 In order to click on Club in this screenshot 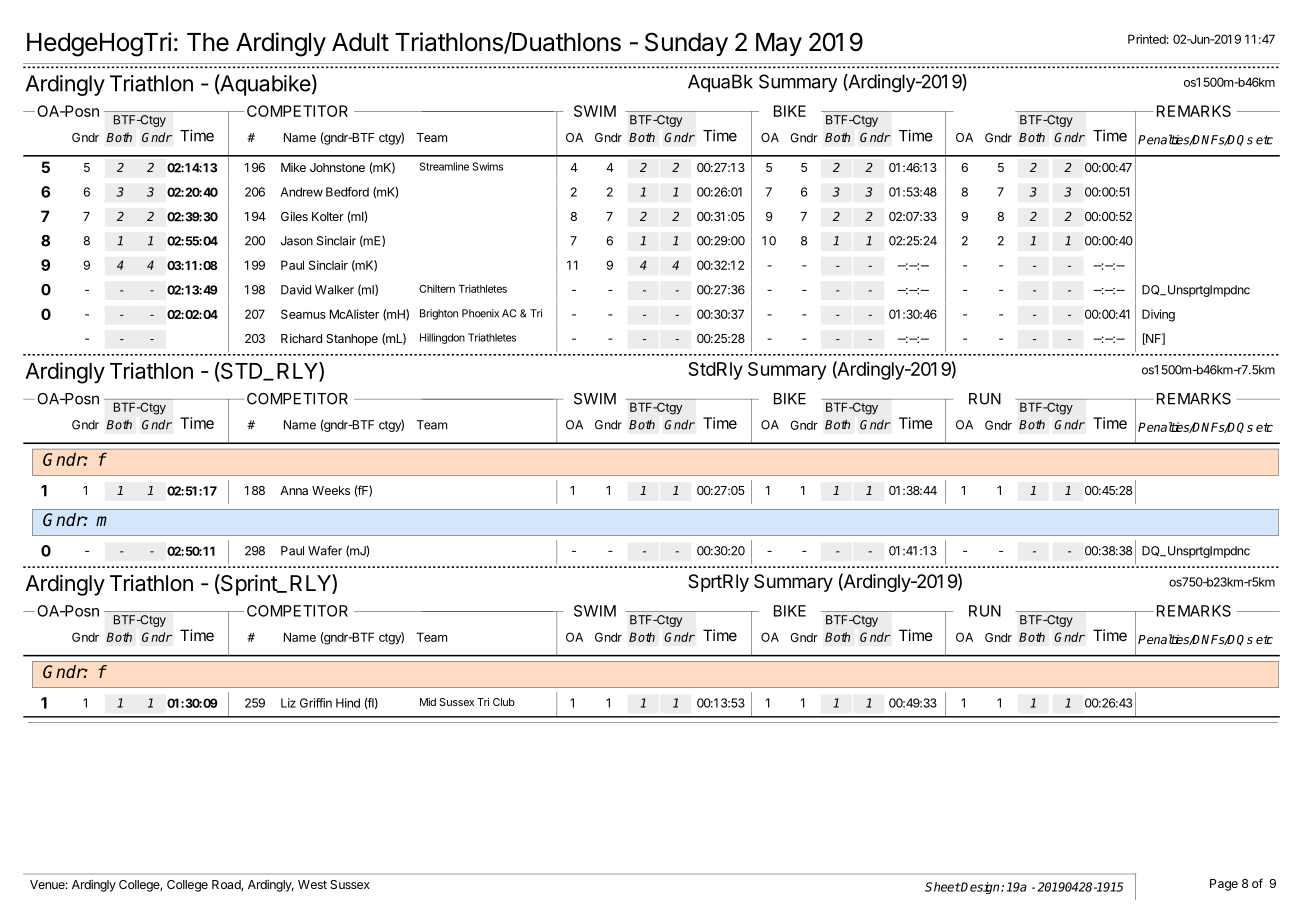, I will do `click(504, 702)`.
